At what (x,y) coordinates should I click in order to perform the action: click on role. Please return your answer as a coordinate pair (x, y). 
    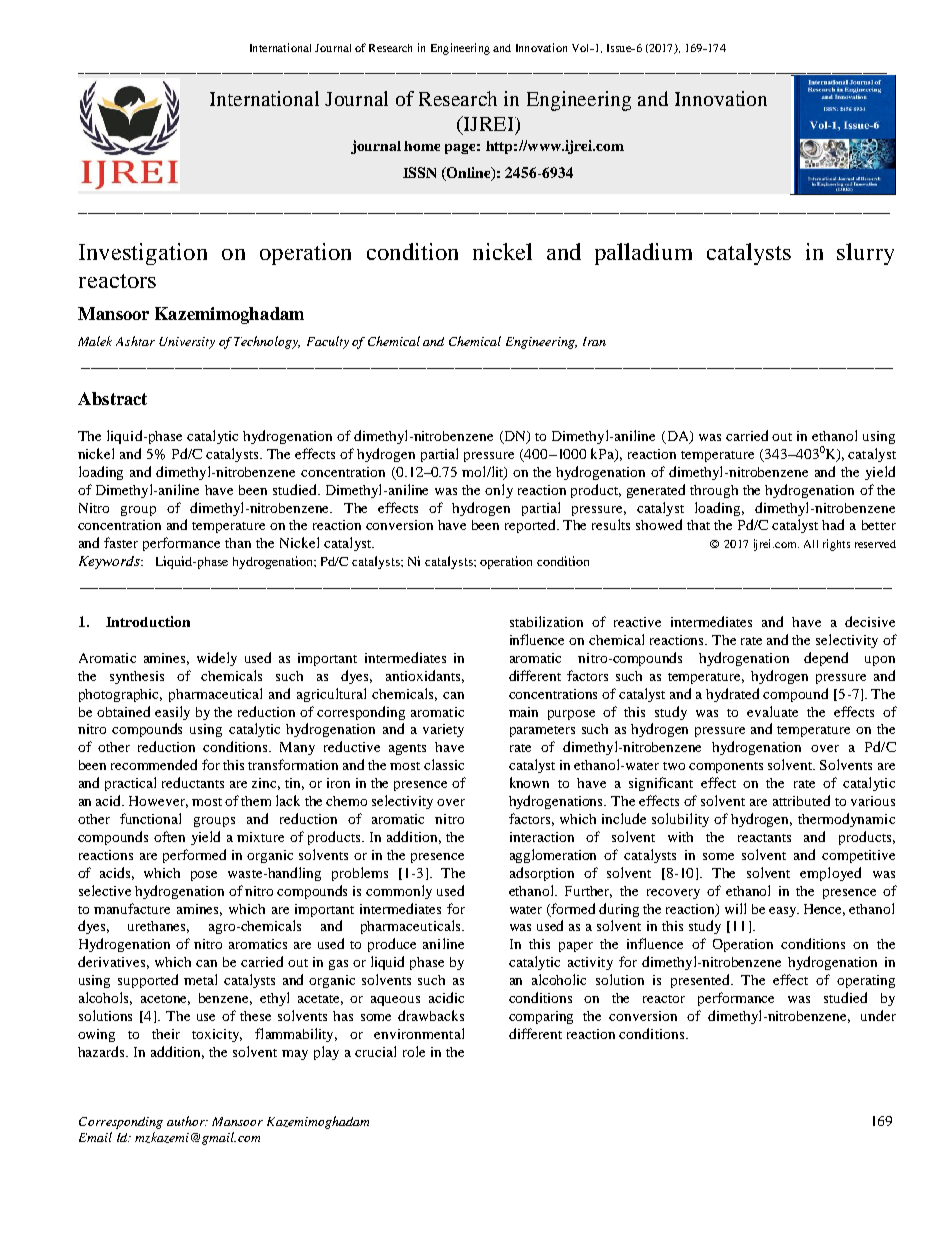
    Looking at the image, I should click on (414, 1051).
